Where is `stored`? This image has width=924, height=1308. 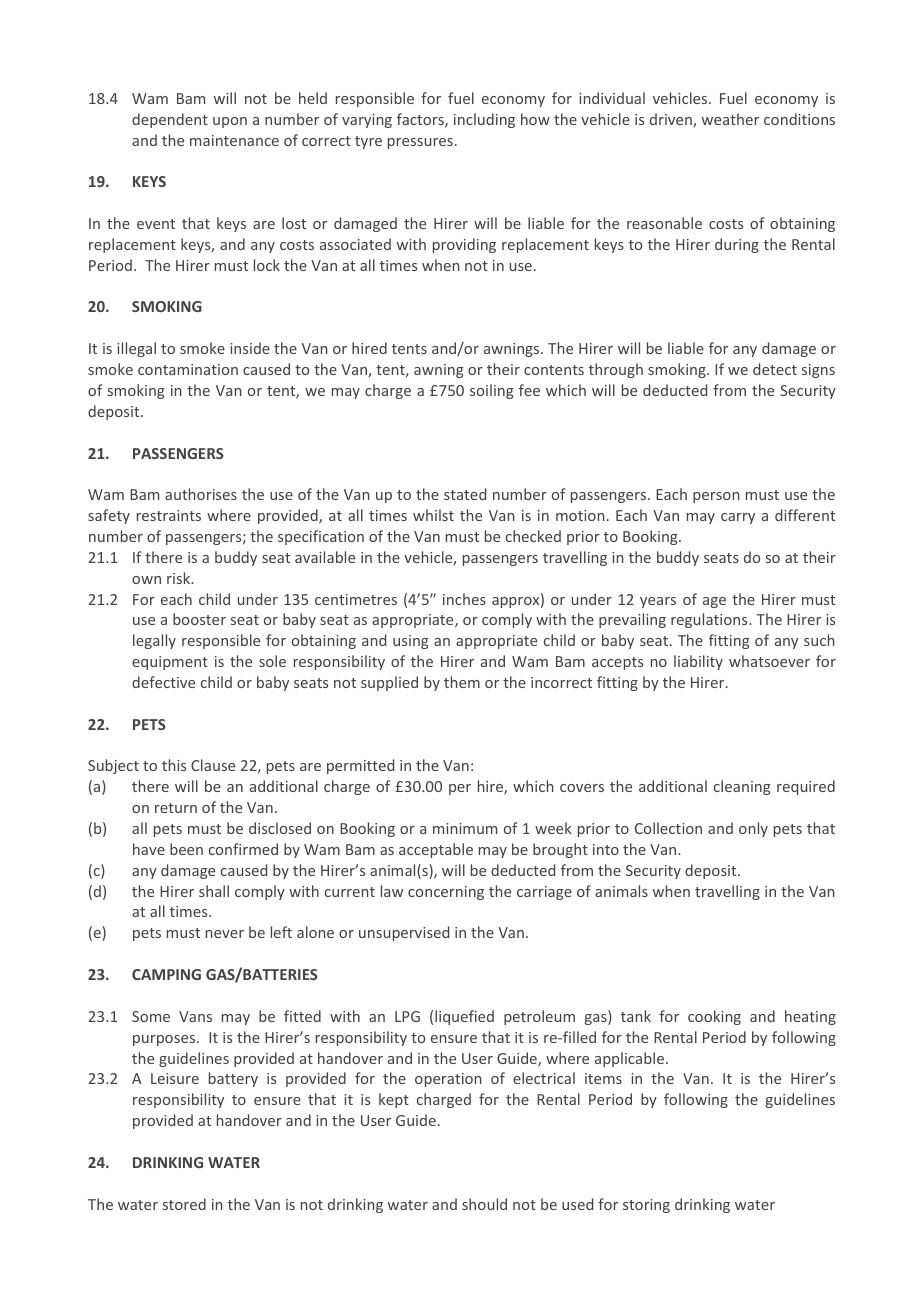
stored is located at coordinates (184, 1204).
